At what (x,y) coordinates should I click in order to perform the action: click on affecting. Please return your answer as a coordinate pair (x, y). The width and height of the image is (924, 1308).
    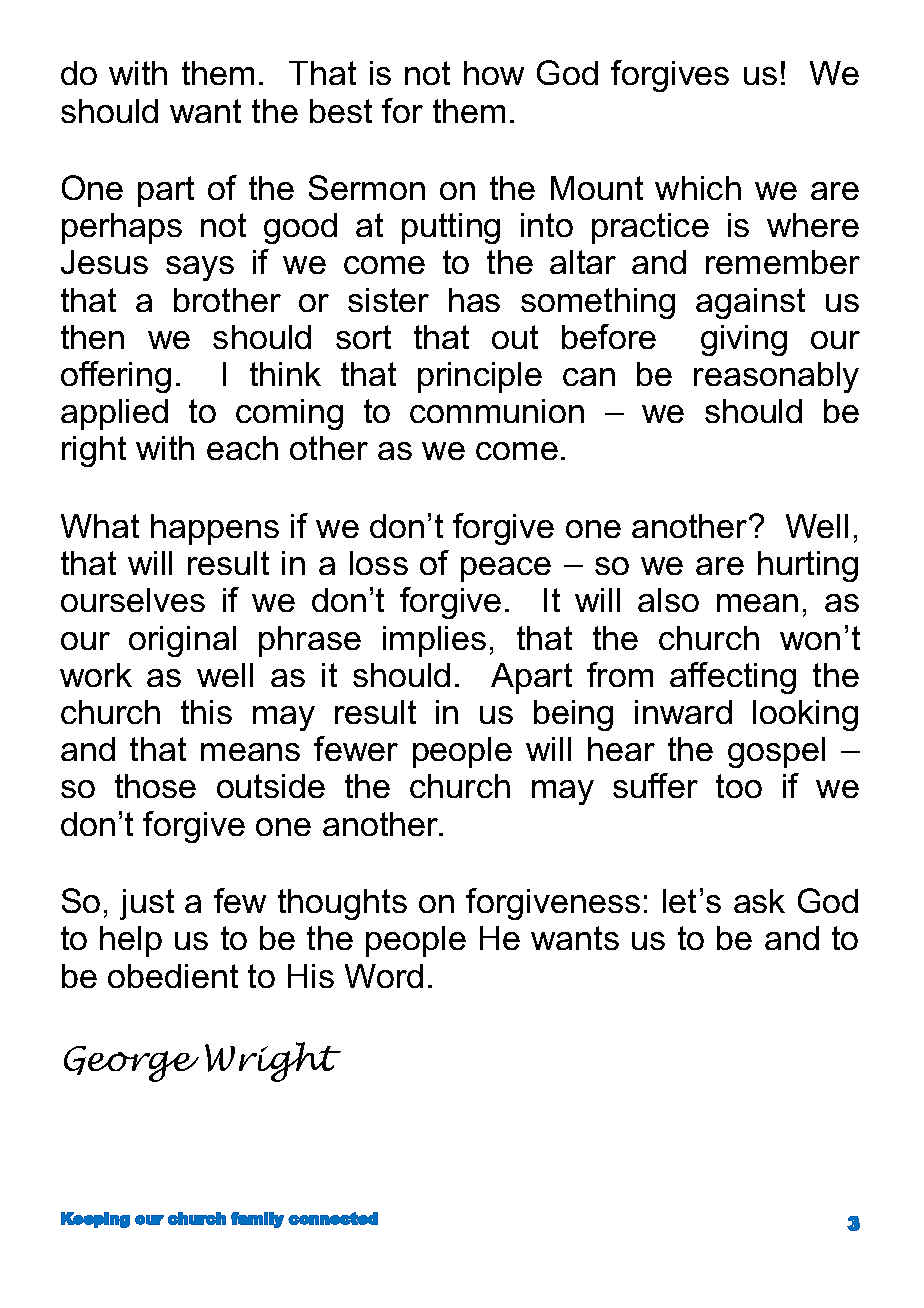
    Looking at the image, I should click on (733, 678).
